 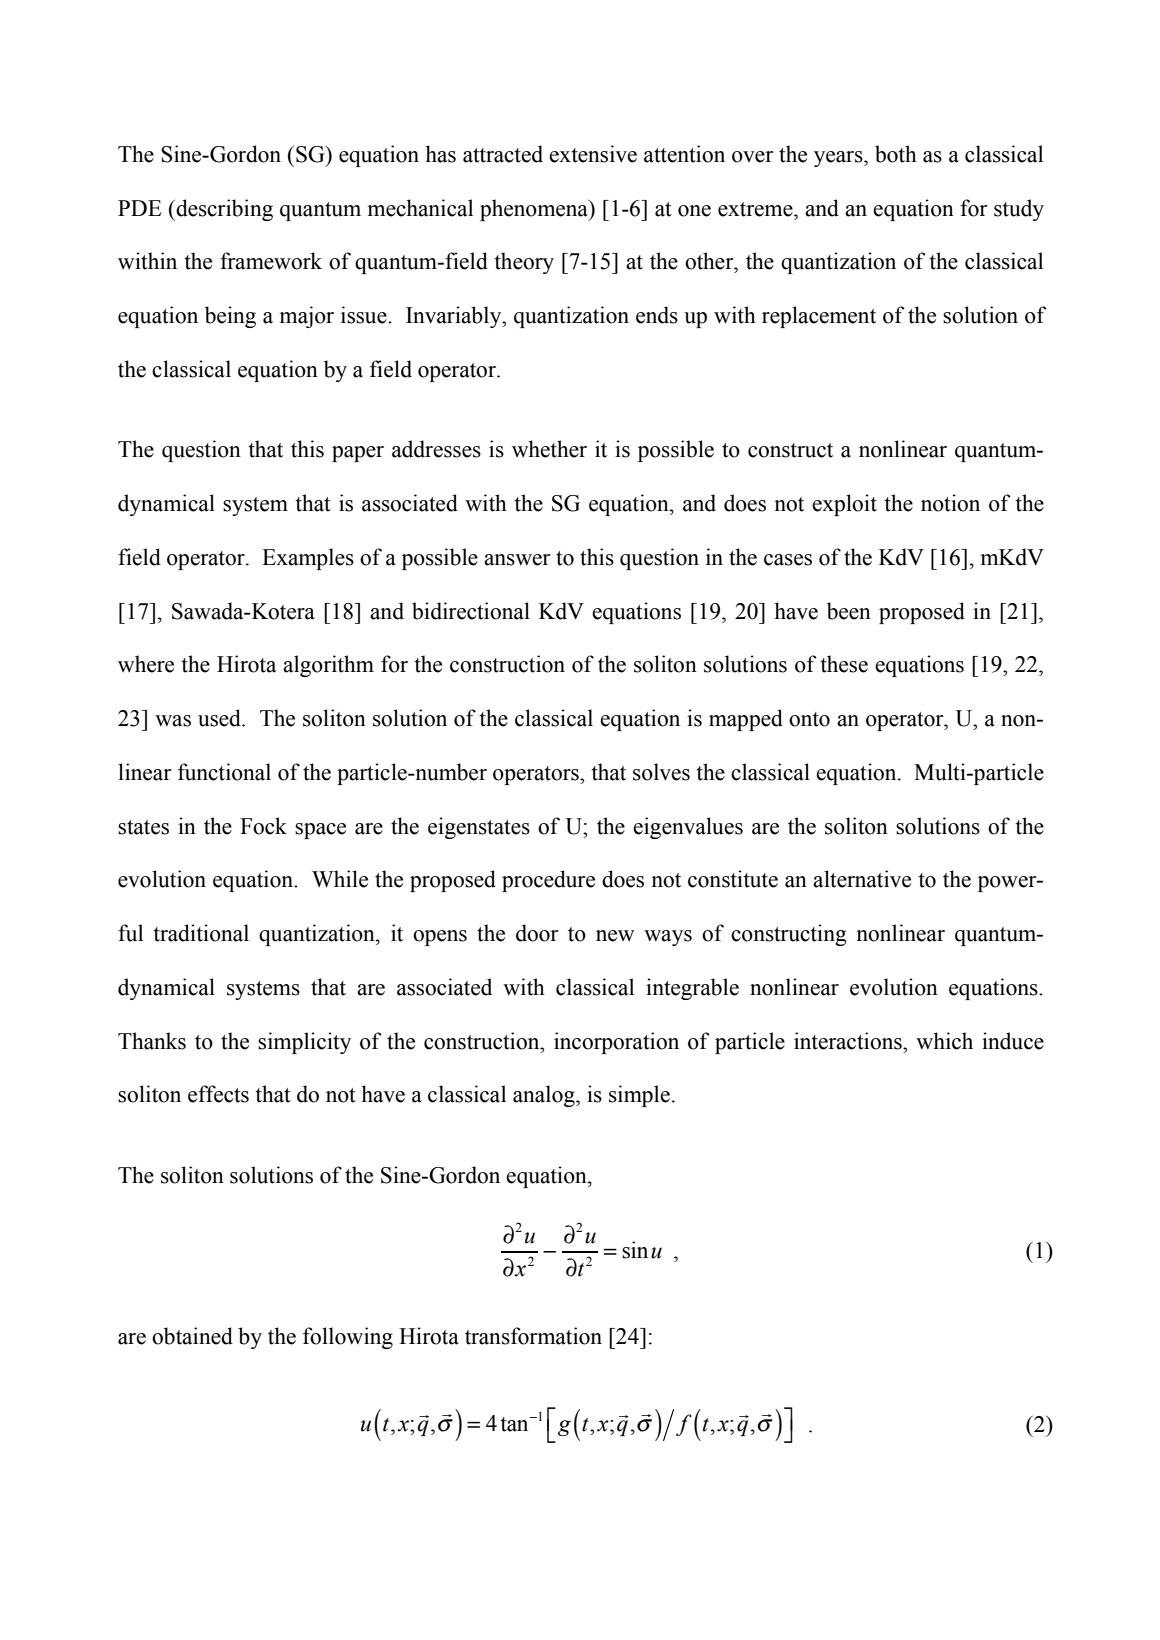 What do you see at coordinates (223, 210) in the page?
I see `describing` at bounding box center [223, 210].
